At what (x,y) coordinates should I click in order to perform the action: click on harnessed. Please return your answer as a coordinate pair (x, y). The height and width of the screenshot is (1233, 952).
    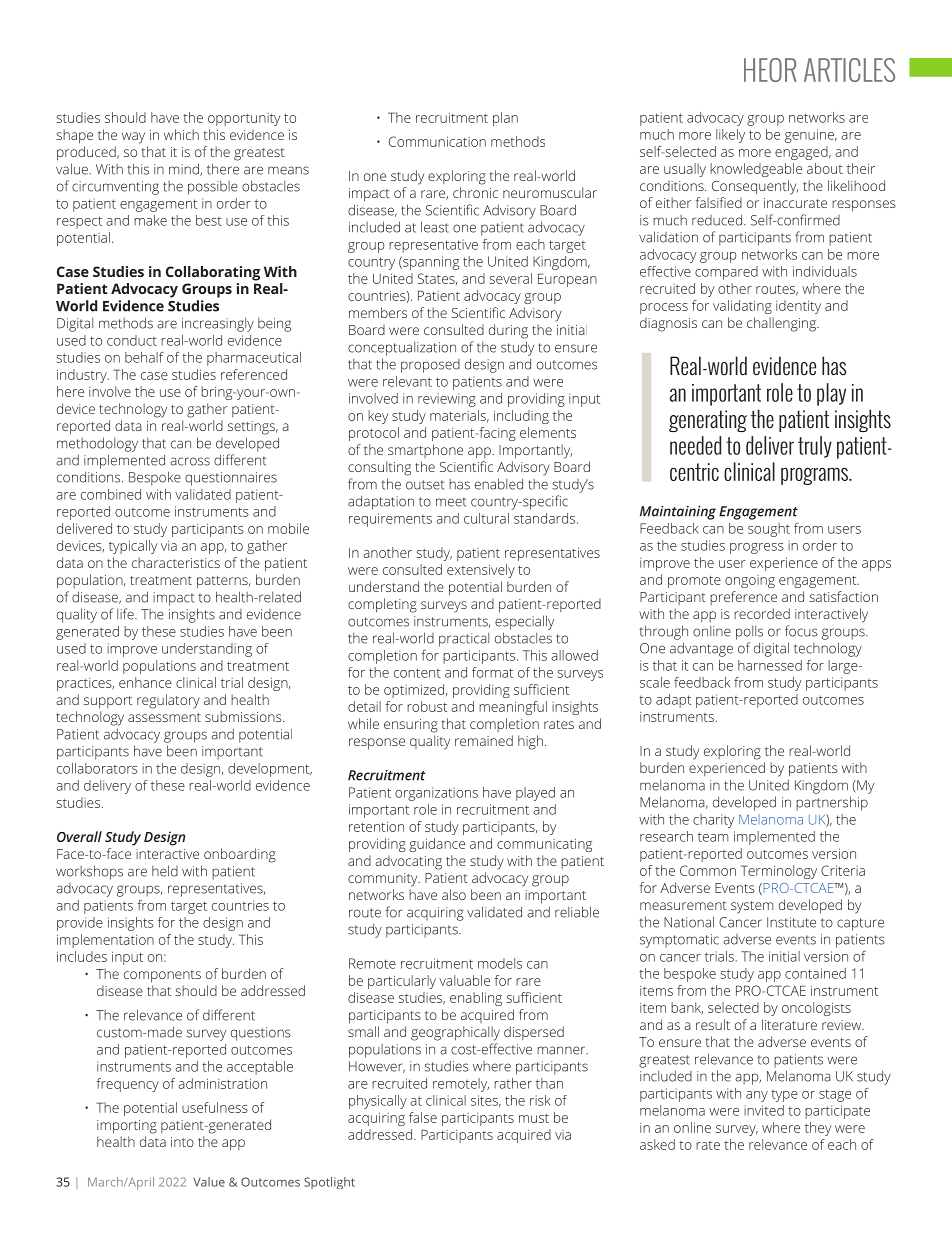
    Looking at the image, I should click on (770, 665).
